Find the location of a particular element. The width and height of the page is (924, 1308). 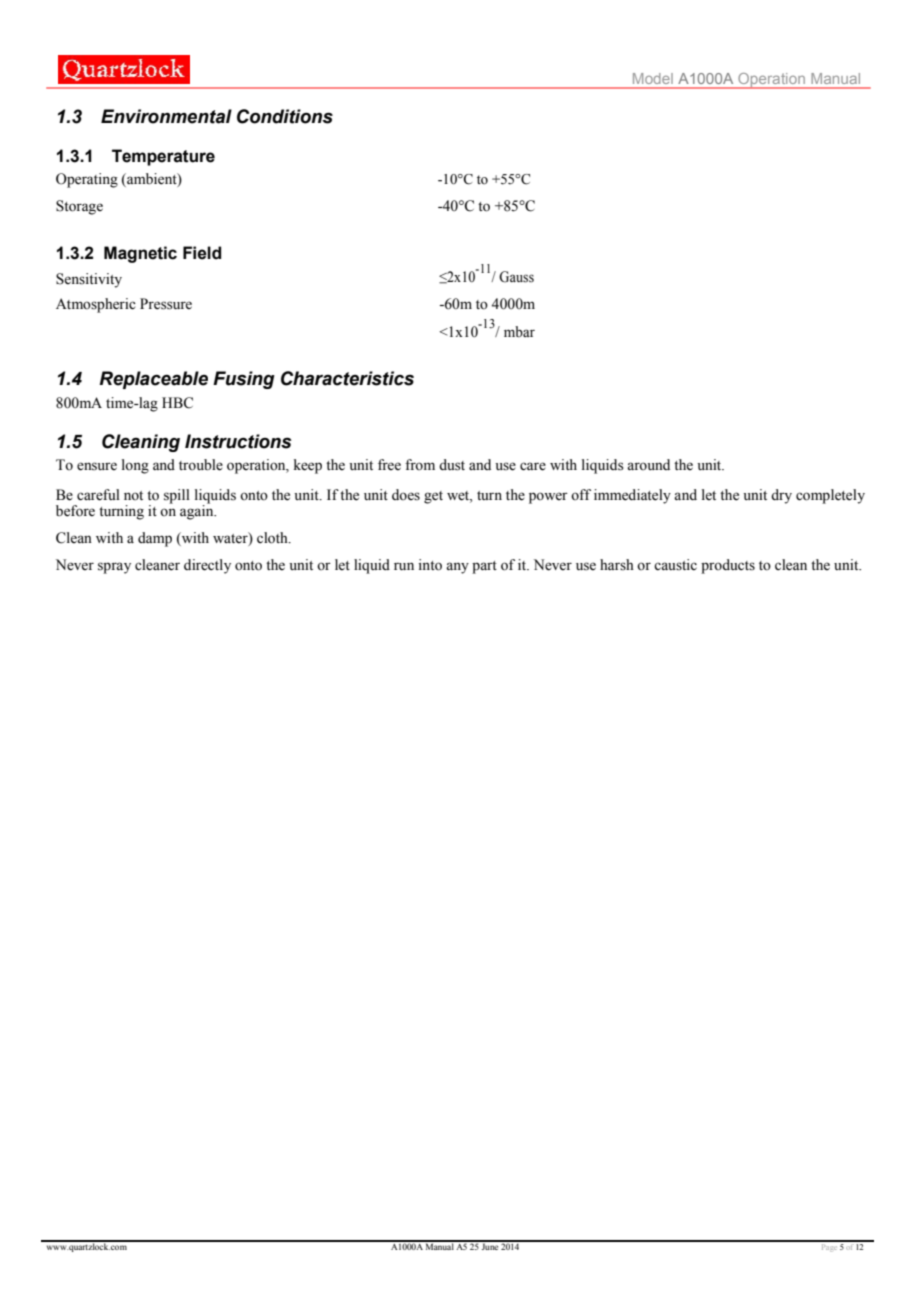

Environmental is located at coordinates (166, 116).
